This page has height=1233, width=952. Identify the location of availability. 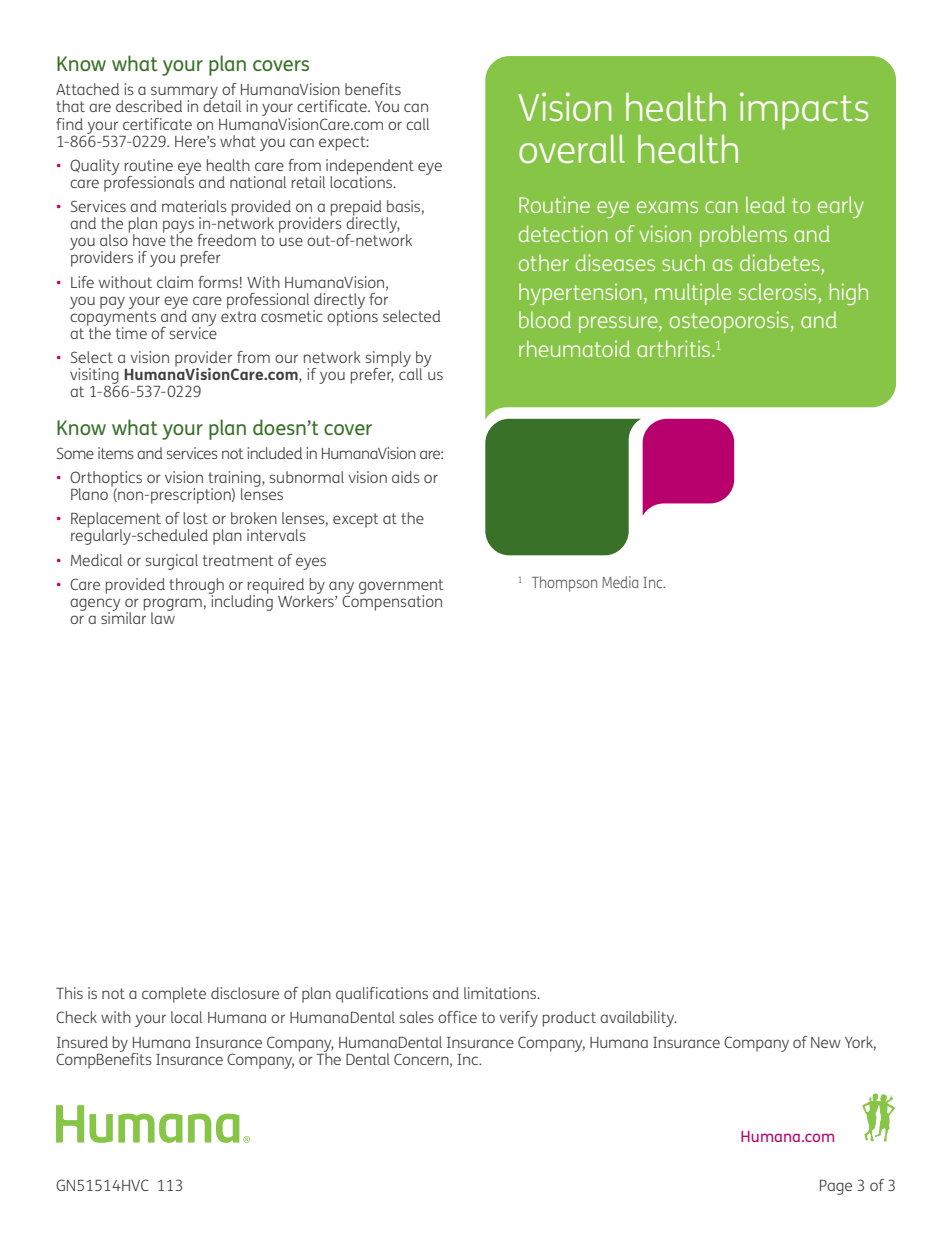
(638, 1019).
